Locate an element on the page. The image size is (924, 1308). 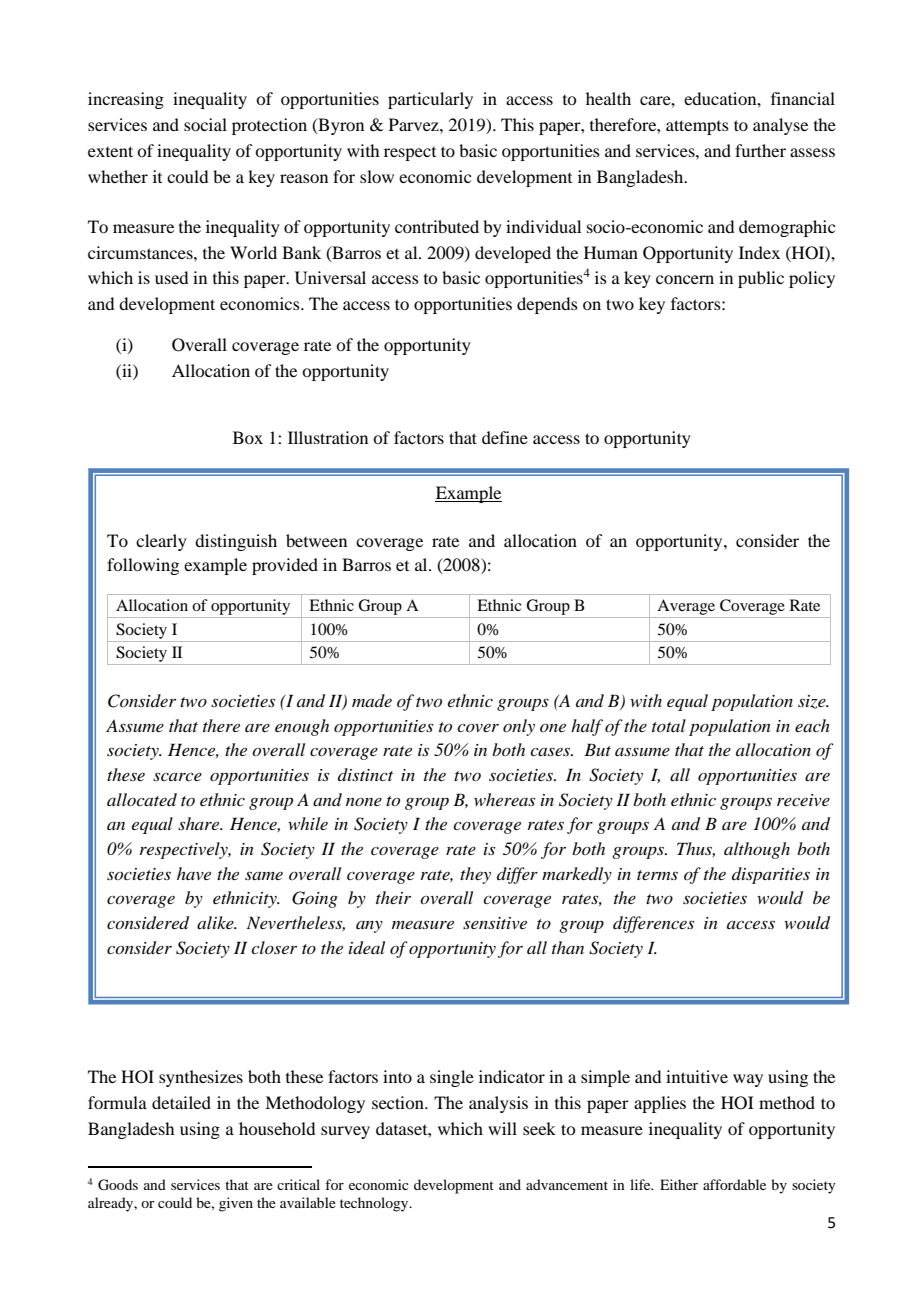
Box is located at coordinates (248, 437).
